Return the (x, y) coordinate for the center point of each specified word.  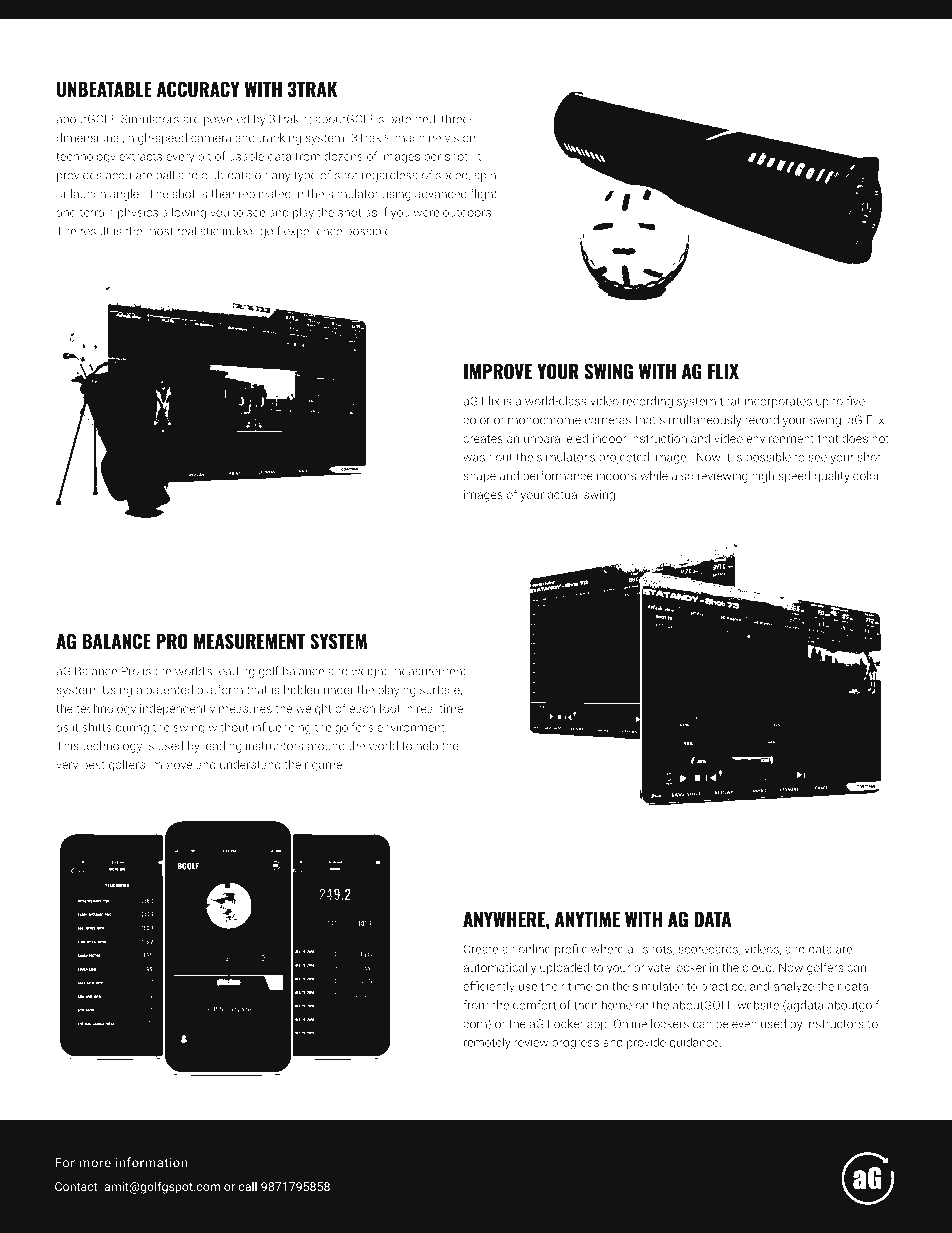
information (151, 1162)
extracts (140, 156)
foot (389, 708)
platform (220, 691)
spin (485, 176)
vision (460, 138)
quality (832, 477)
